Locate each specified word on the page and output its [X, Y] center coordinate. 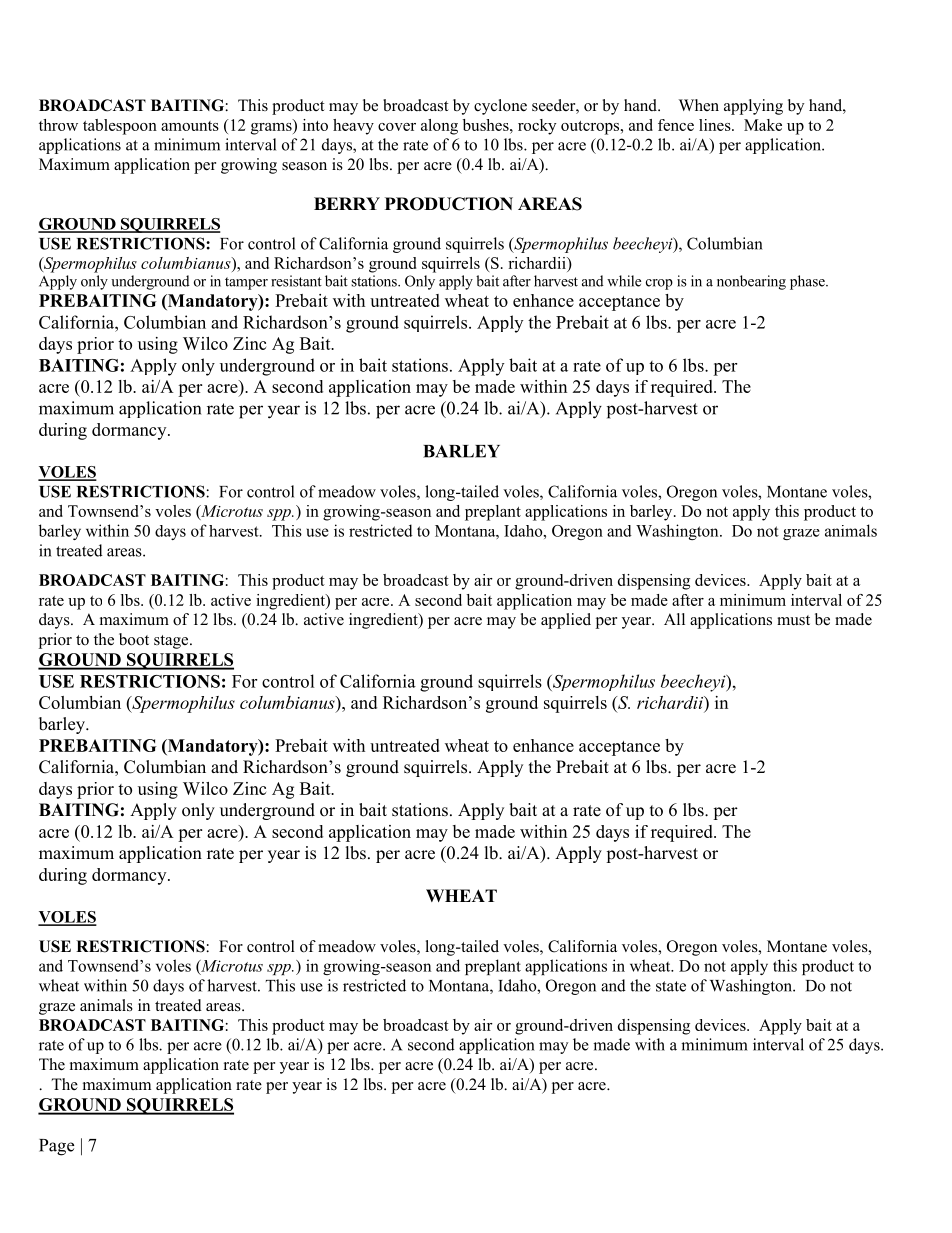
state [671, 986]
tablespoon [120, 127]
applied [566, 621]
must [793, 620]
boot [134, 639]
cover [397, 127]
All [674, 619]
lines [716, 125]
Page [56, 1147]
